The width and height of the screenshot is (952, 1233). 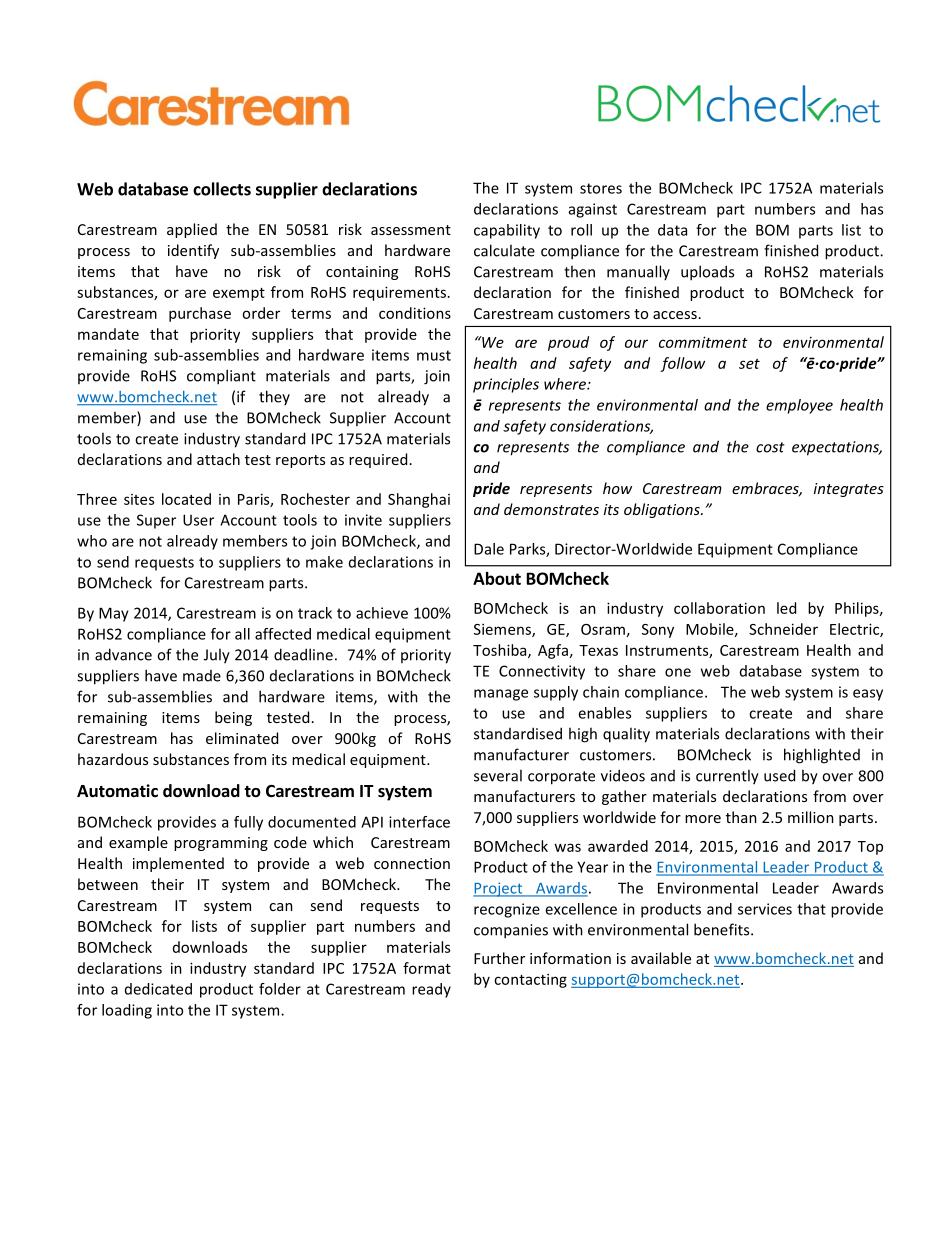 I want to click on benefits, so click(x=723, y=929).
